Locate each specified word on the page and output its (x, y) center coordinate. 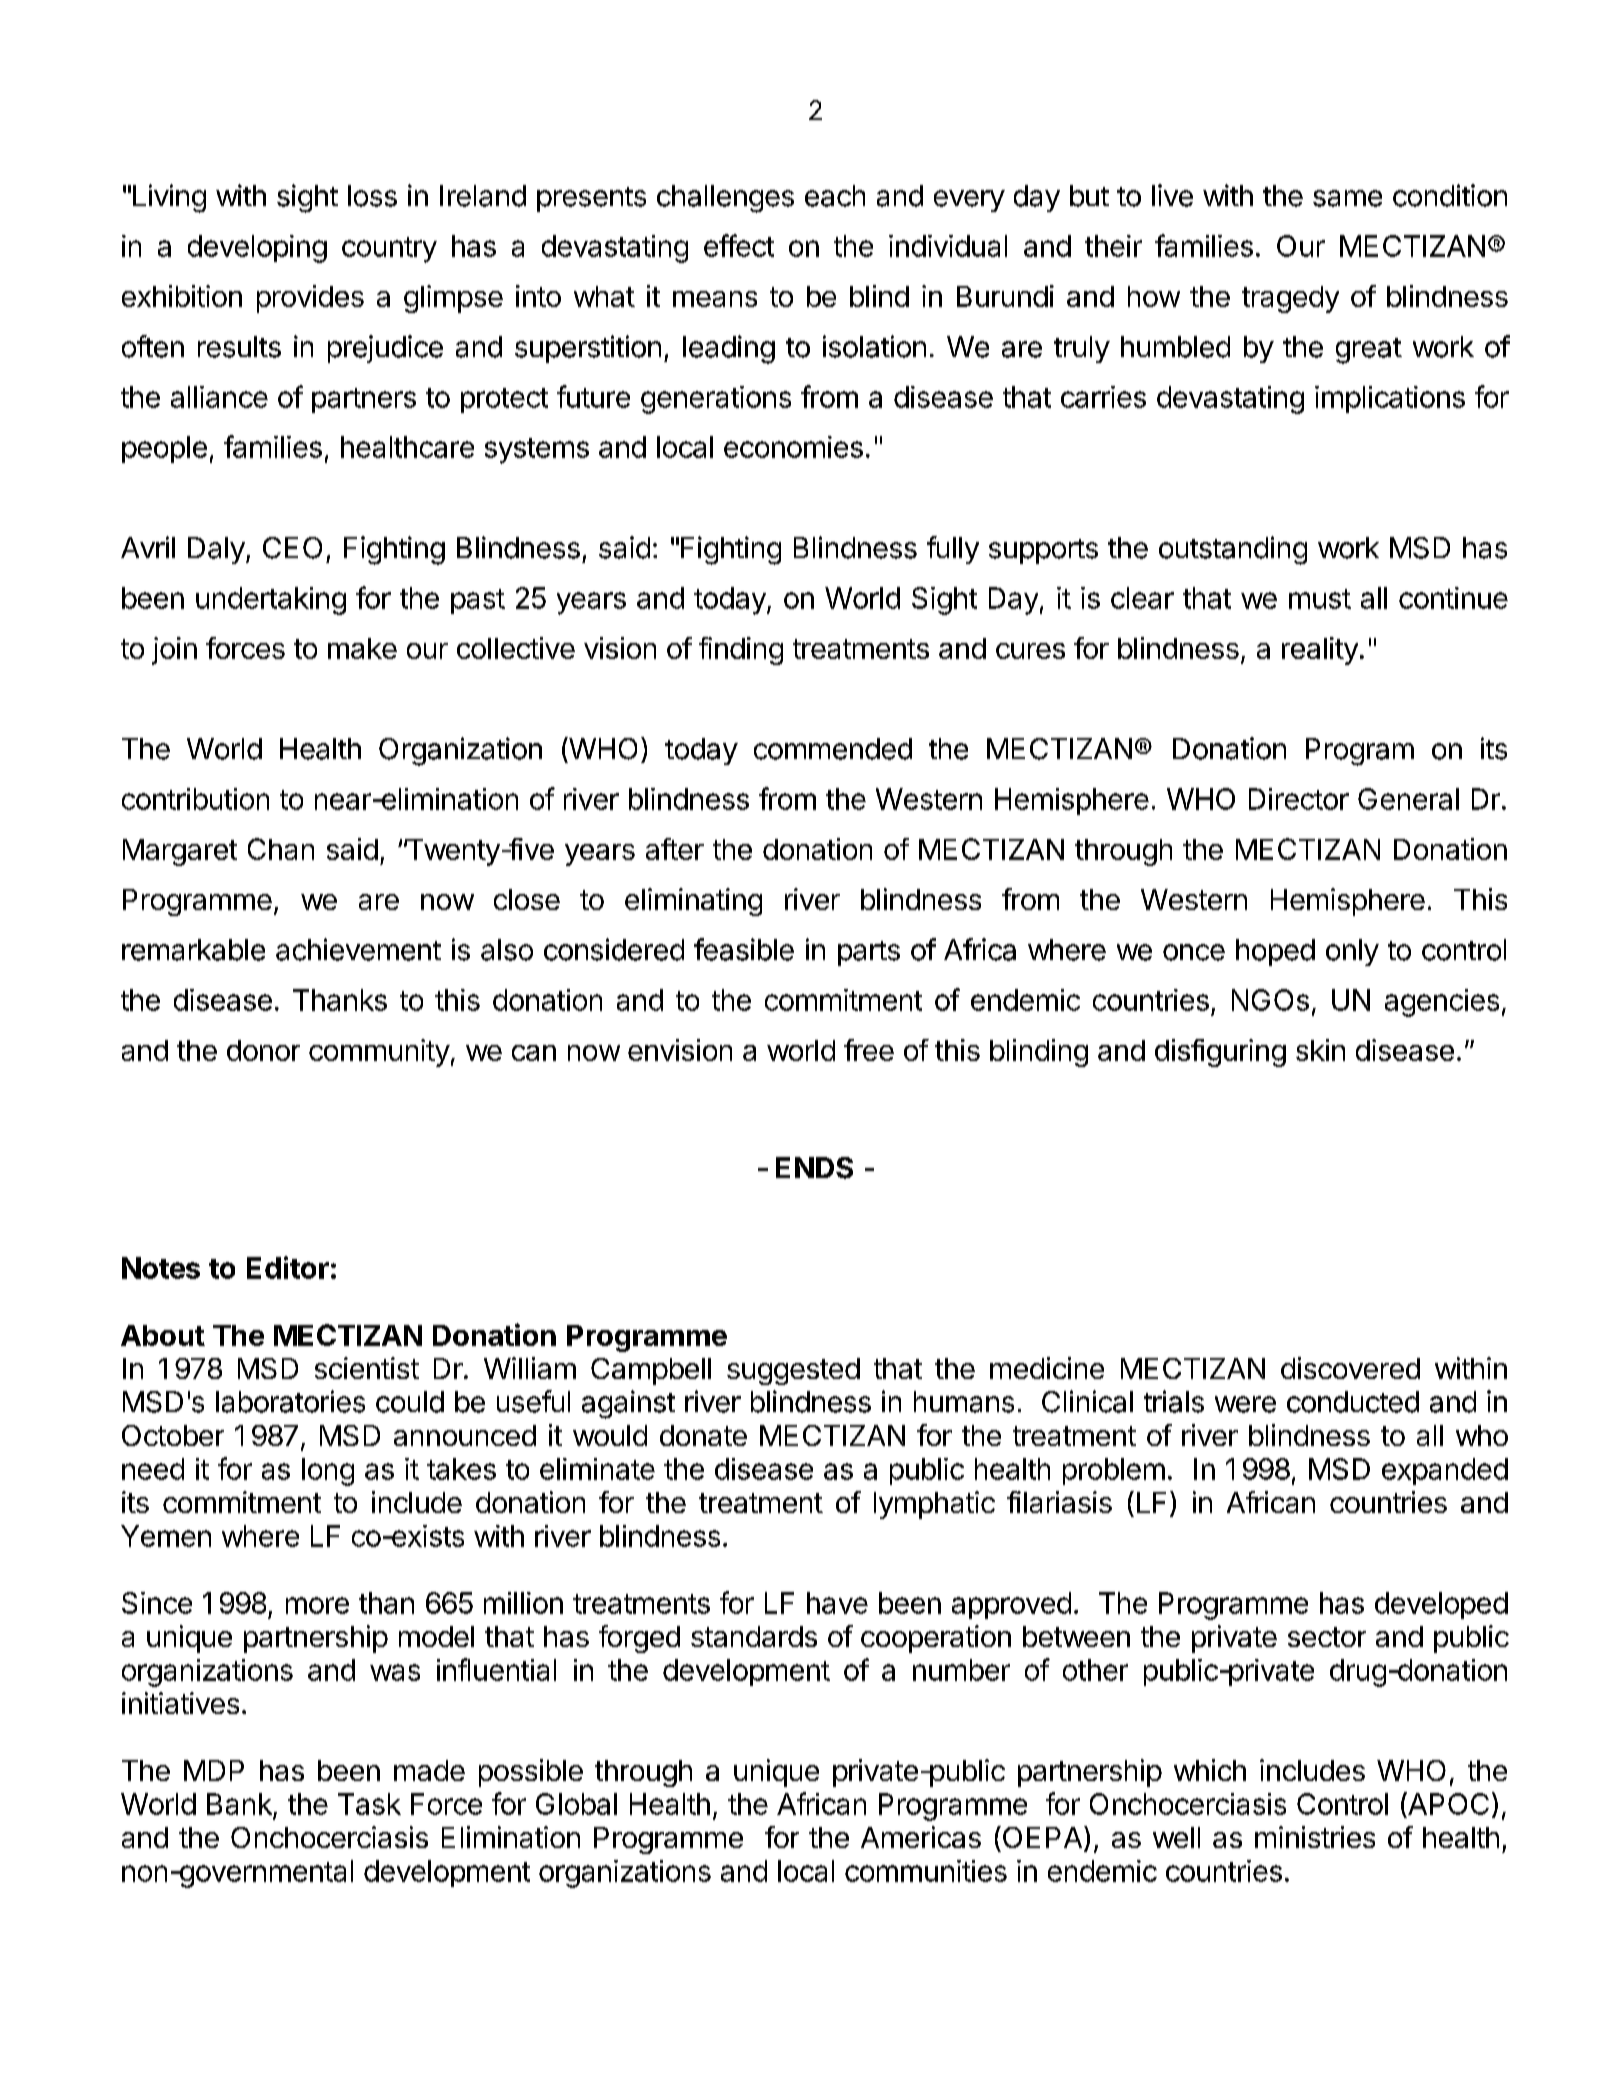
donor (263, 1050)
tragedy (1290, 299)
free (869, 1050)
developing (257, 249)
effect (739, 245)
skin (1320, 1050)
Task (369, 1804)
